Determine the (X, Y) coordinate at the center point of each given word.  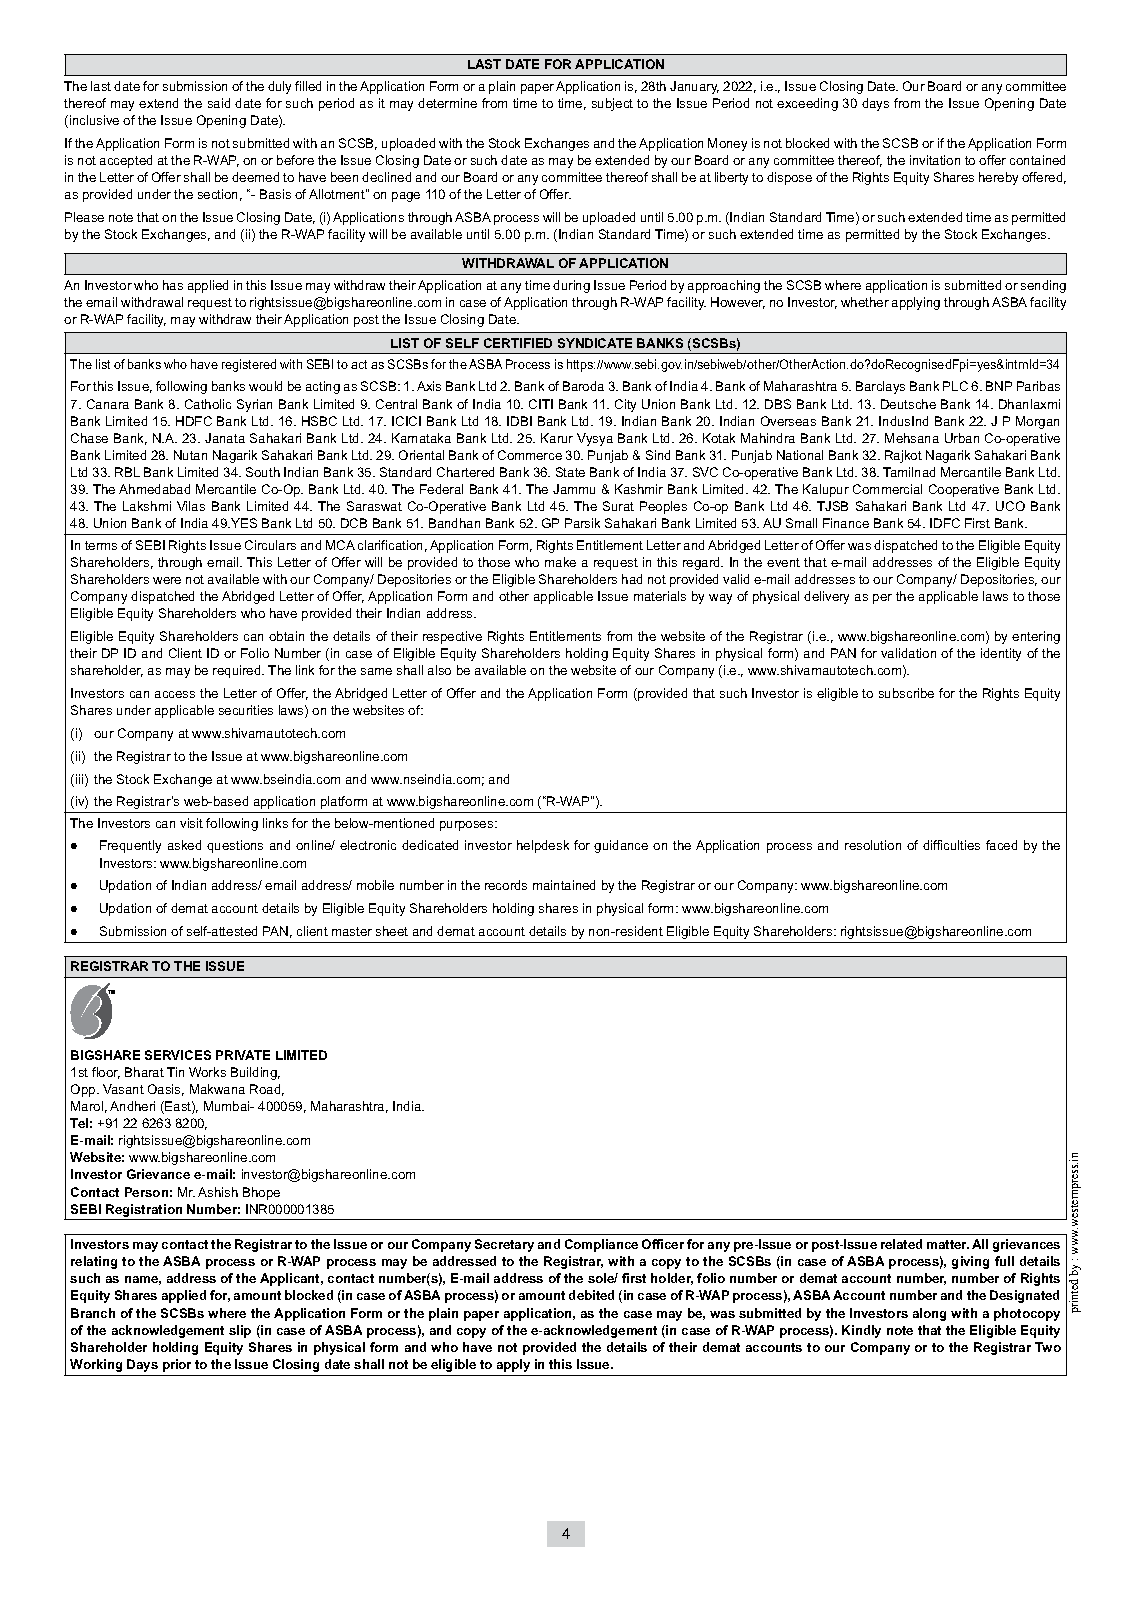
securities (246, 710)
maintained (564, 885)
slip (240, 1331)
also (439, 670)
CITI (541, 404)
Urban (962, 438)
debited (591, 1295)
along (929, 1314)
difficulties (951, 845)
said (219, 103)
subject (612, 104)
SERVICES (178, 1055)
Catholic (208, 404)
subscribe (906, 693)
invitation (935, 160)
